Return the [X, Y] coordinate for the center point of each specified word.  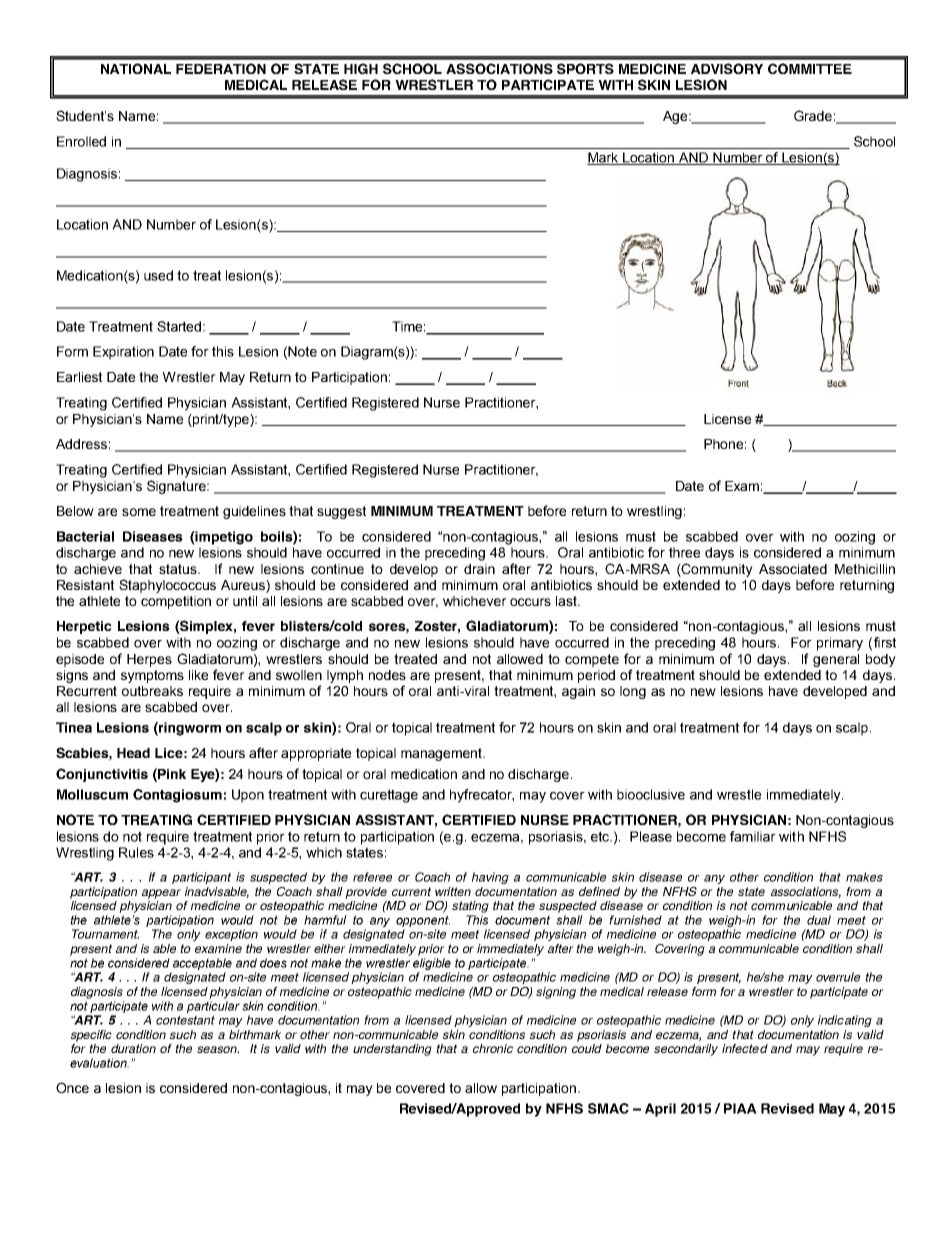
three [684, 552]
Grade [813, 115]
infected [745, 1048]
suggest [341, 512]
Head [133, 753]
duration [133, 1048]
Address [81, 444]
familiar [753, 836]
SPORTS [585, 68]
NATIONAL [136, 68]
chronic [493, 1048]
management [443, 754]
